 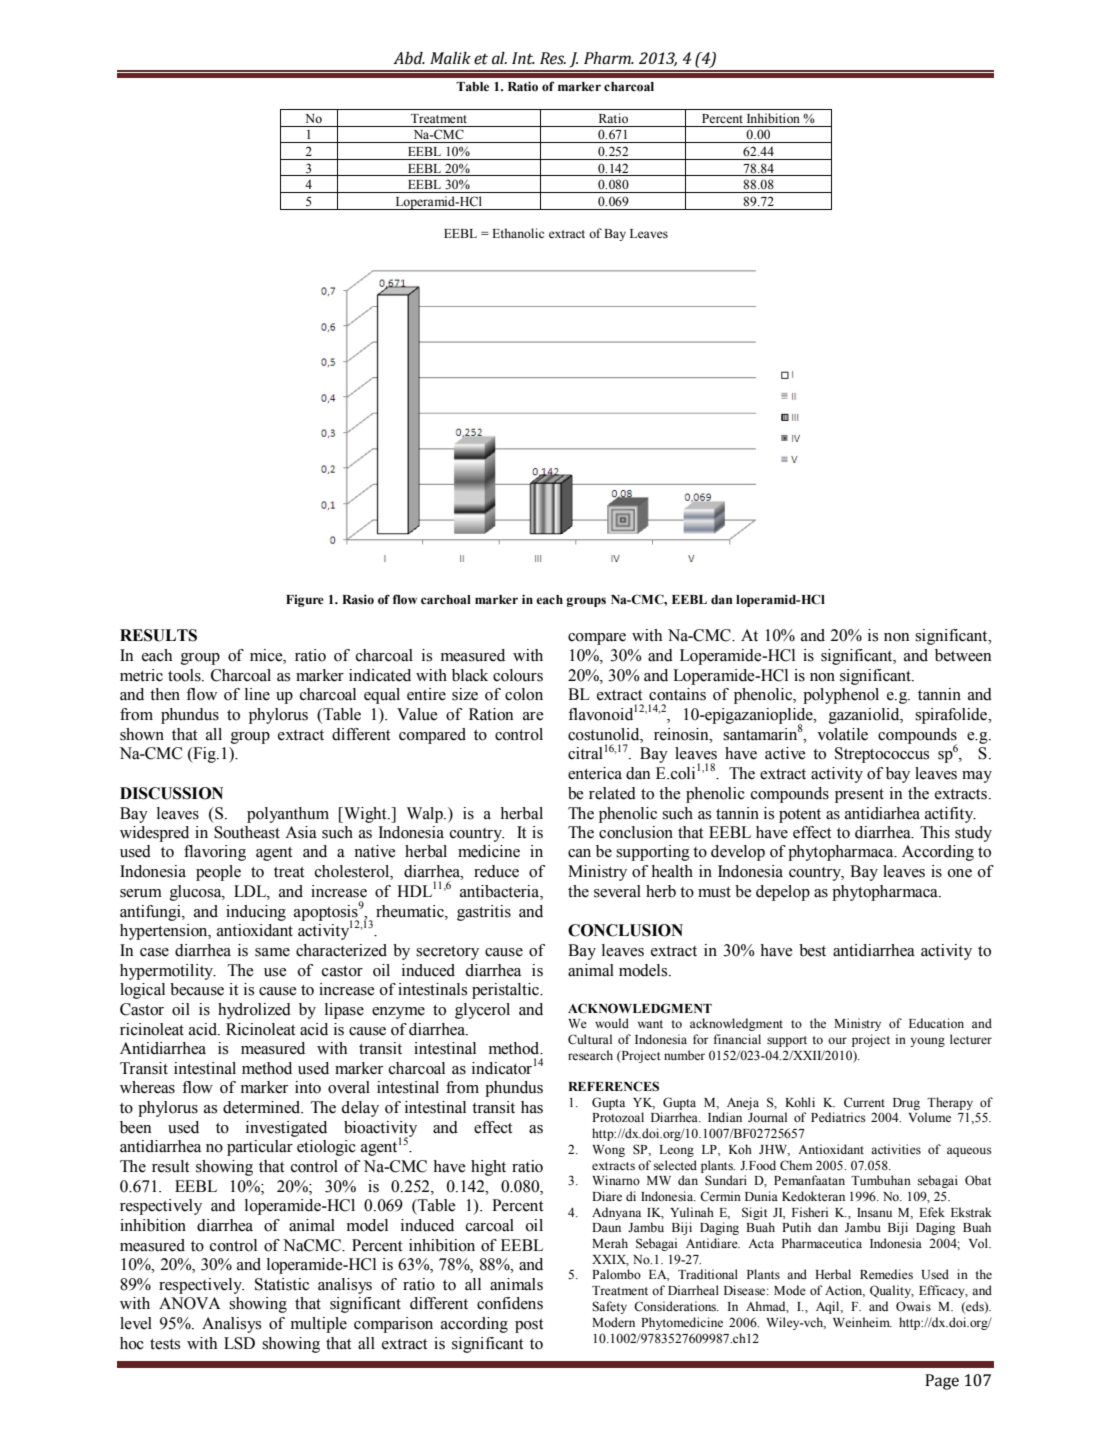 What do you see at coordinates (450, 58) in the image?
I see `Malik` at bounding box center [450, 58].
